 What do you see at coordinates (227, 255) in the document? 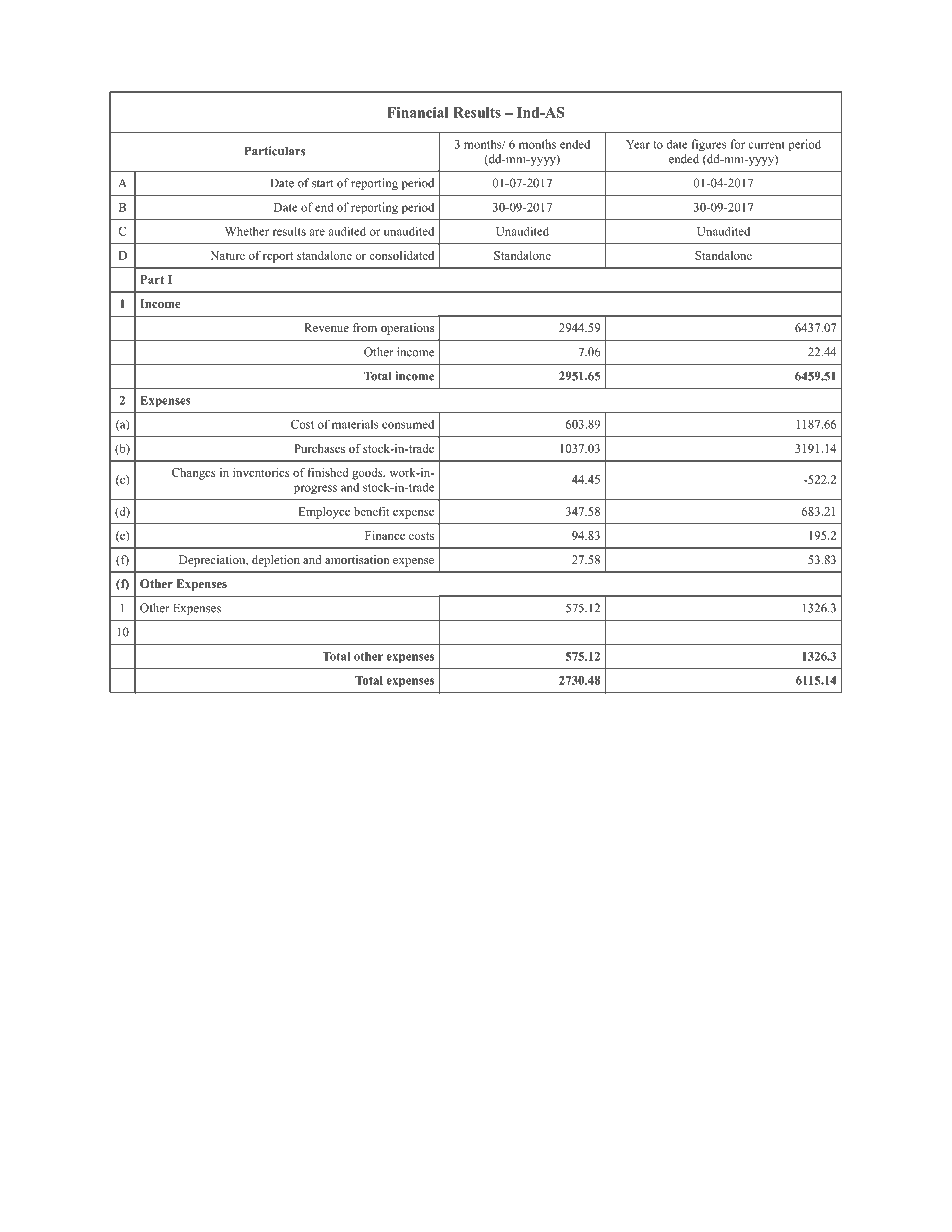
I see `Nature` at bounding box center [227, 255].
